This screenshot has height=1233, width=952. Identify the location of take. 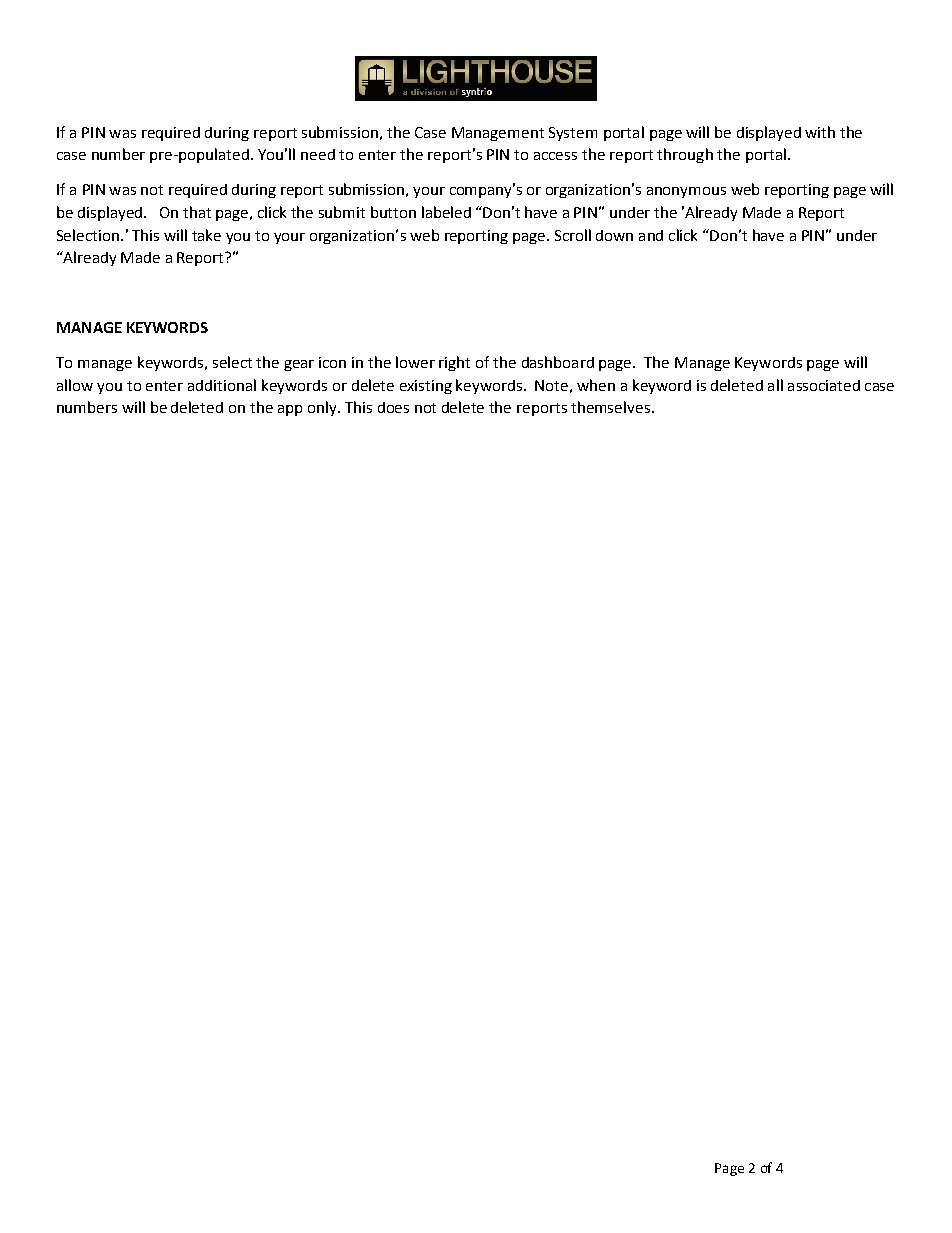
(206, 235).
